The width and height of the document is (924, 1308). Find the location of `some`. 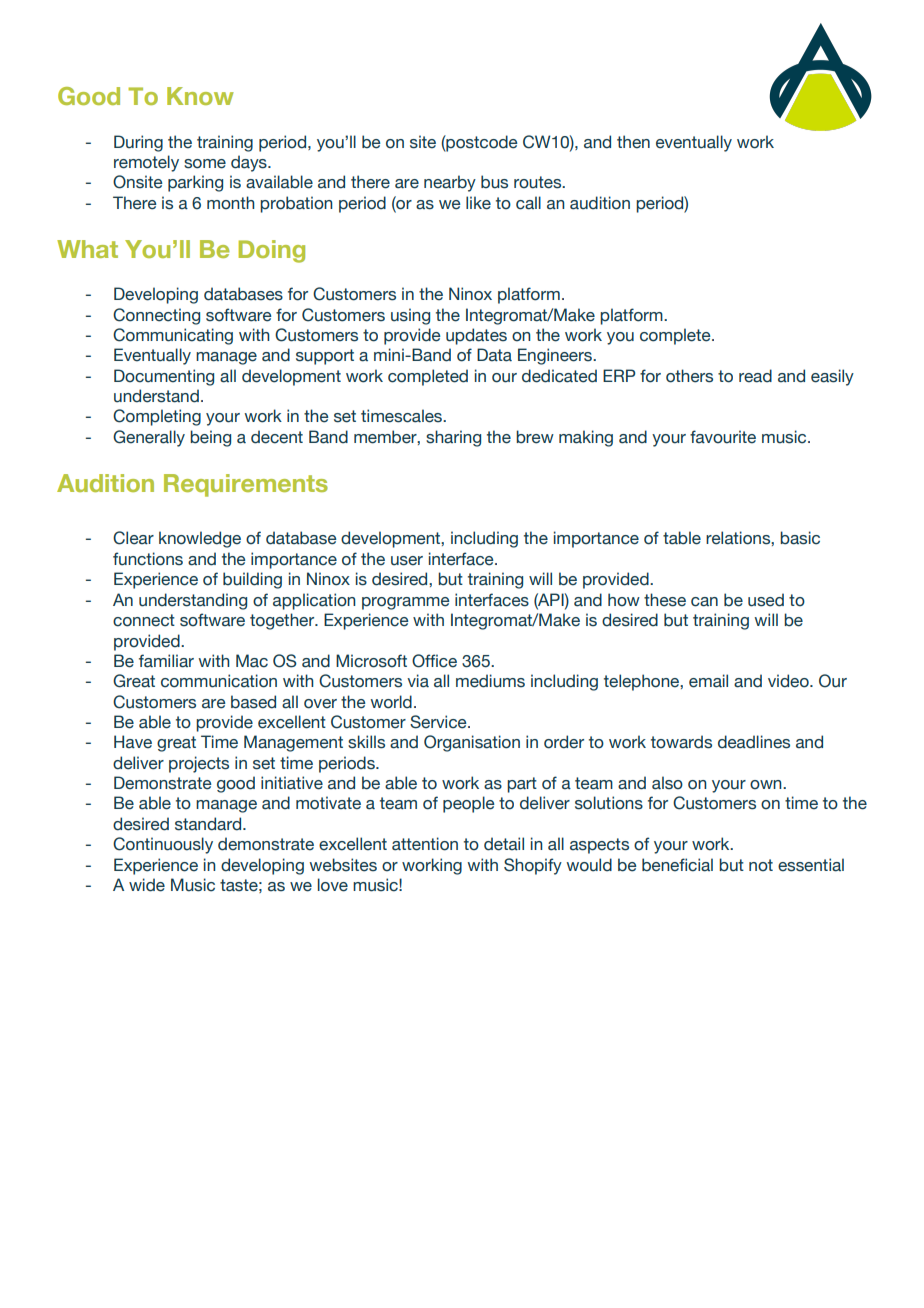

some is located at coordinates (205, 164).
